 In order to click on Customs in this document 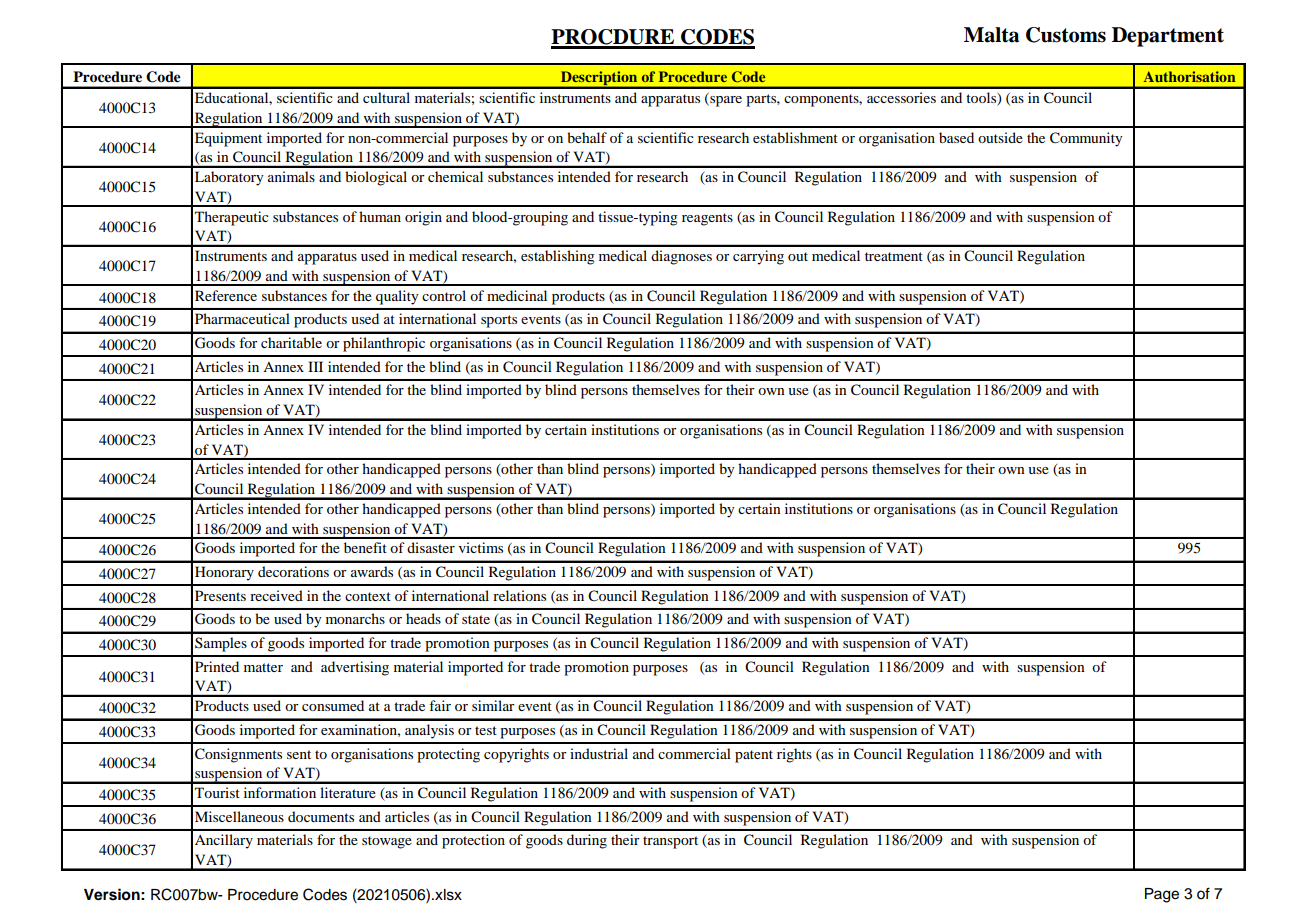, I will do `click(1066, 35)`.
